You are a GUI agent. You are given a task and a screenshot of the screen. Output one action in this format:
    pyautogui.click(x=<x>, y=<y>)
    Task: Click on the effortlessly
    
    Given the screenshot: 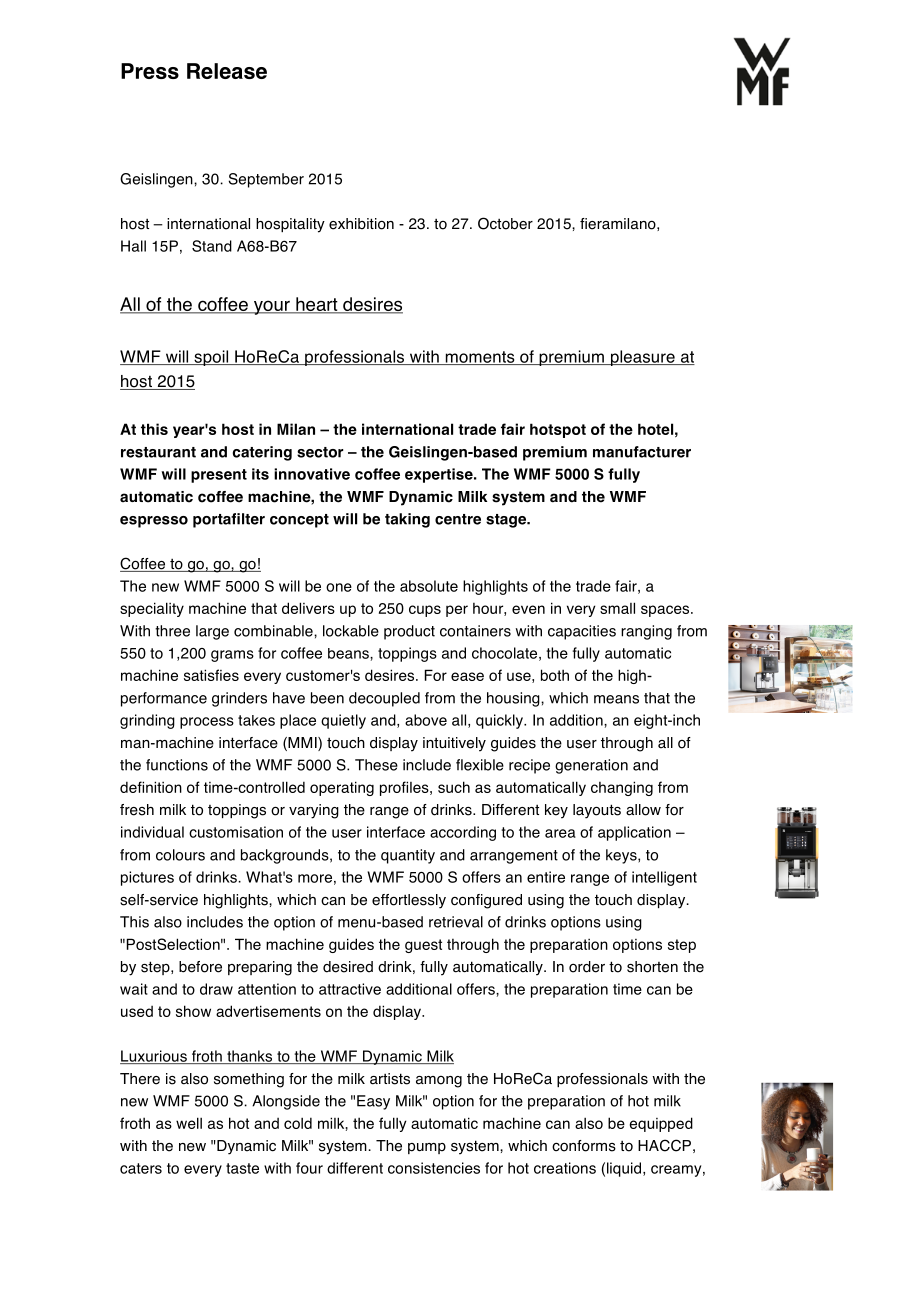 What is the action you would take?
    pyautogui.click(x=409, y=901)
